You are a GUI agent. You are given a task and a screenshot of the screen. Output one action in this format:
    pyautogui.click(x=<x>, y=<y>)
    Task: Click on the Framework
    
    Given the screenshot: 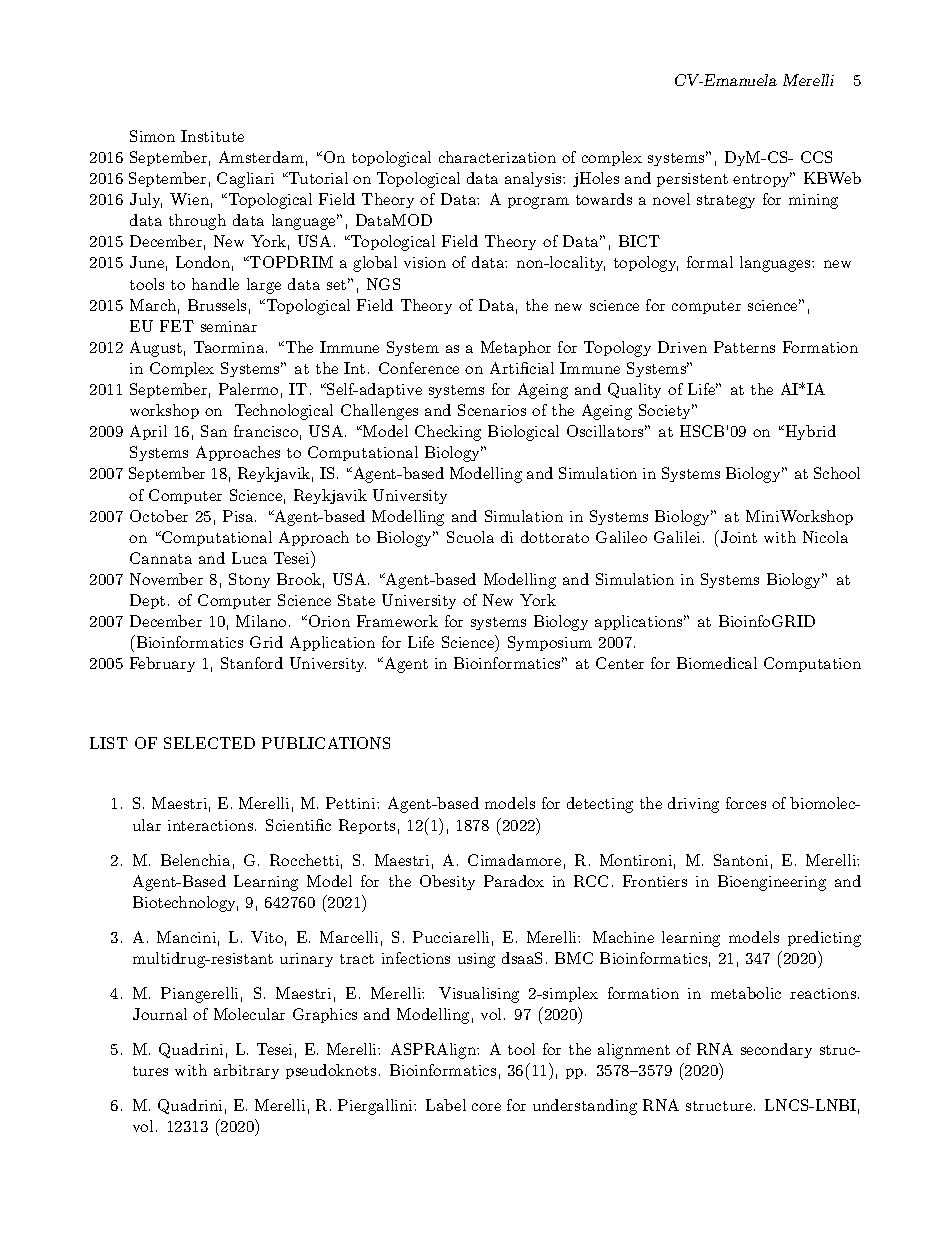 What is the action you would take?
    pyautogui.click(x=397, y=621)
